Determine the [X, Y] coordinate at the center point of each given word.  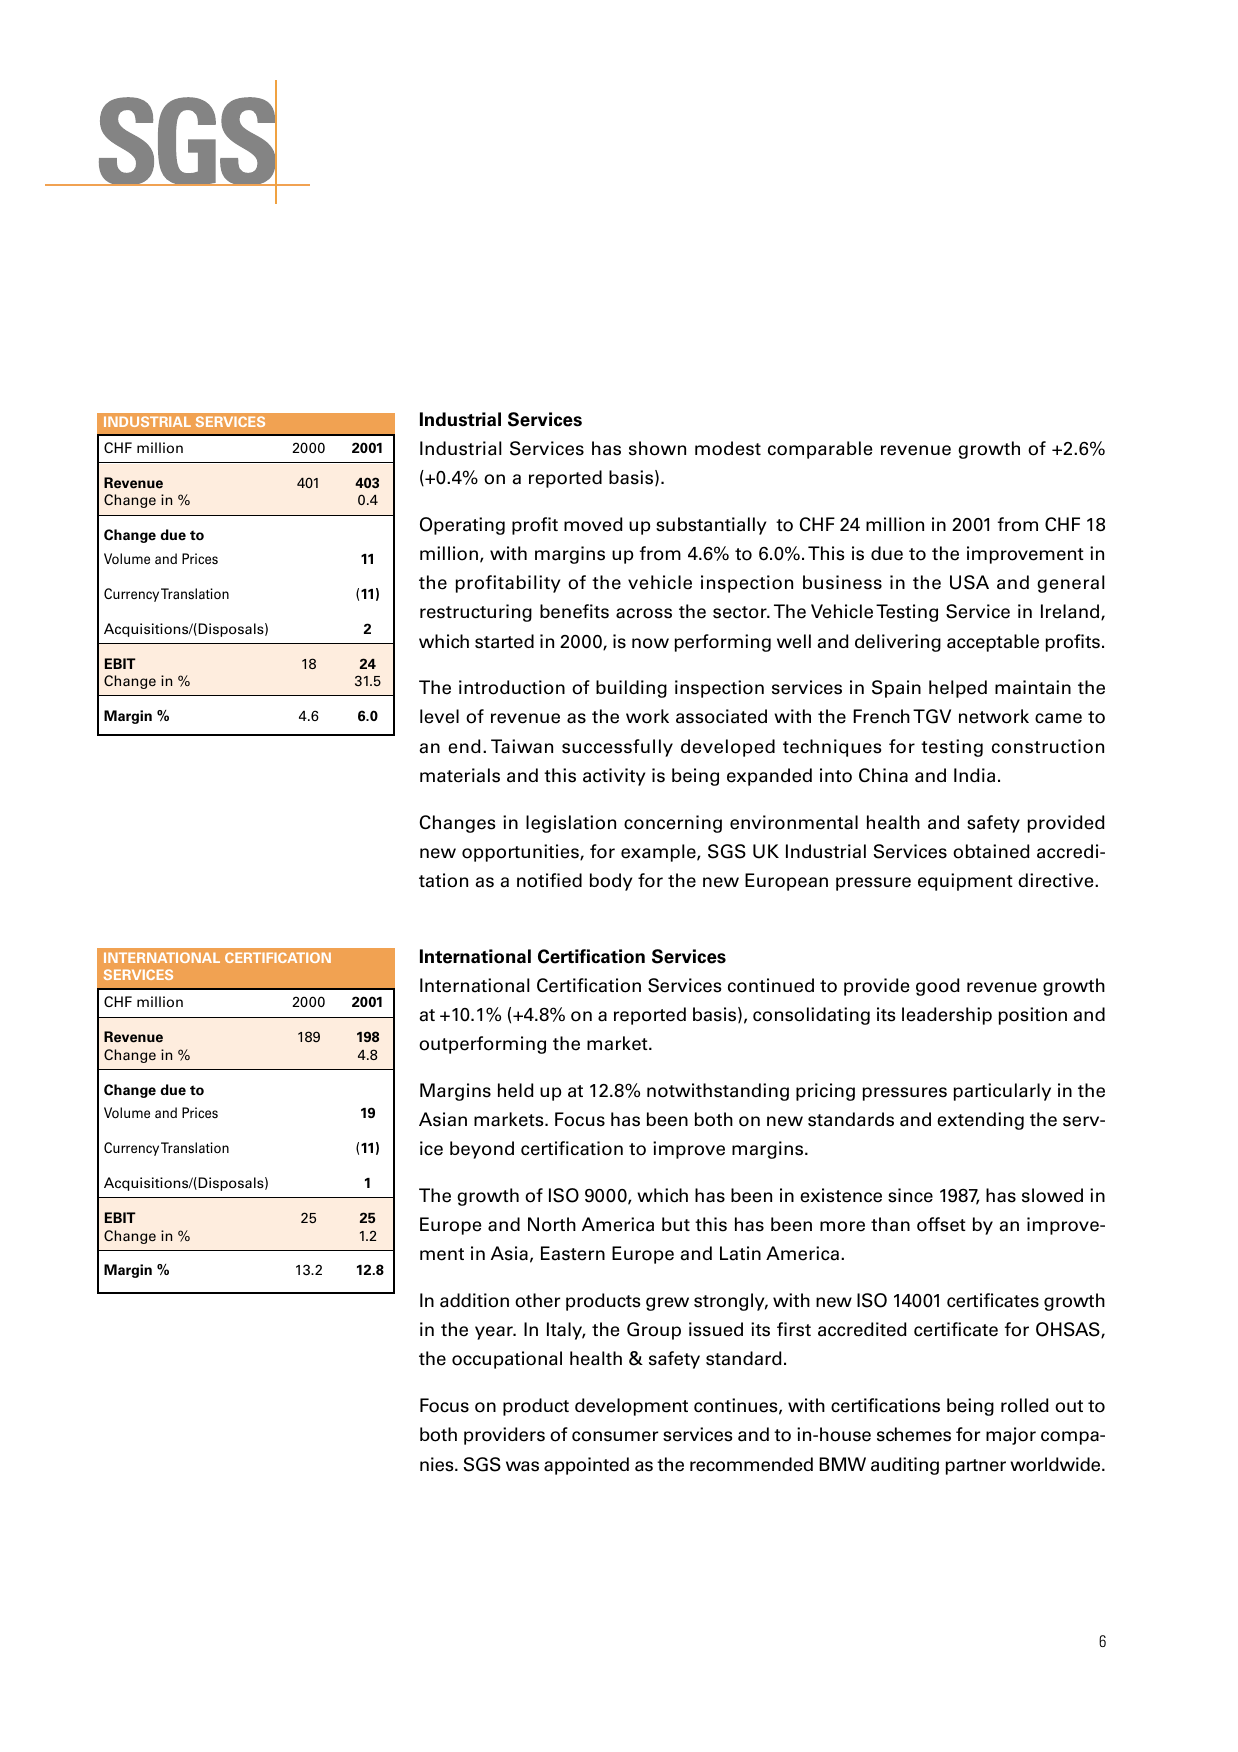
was [522, 1466]
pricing [825, 1092]
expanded [769, 777]
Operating [462, 526]
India [974, 775]
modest [728, 448]
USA [969, 582]
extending [980, 1121]
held [516, 1090]
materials [460, 775]
